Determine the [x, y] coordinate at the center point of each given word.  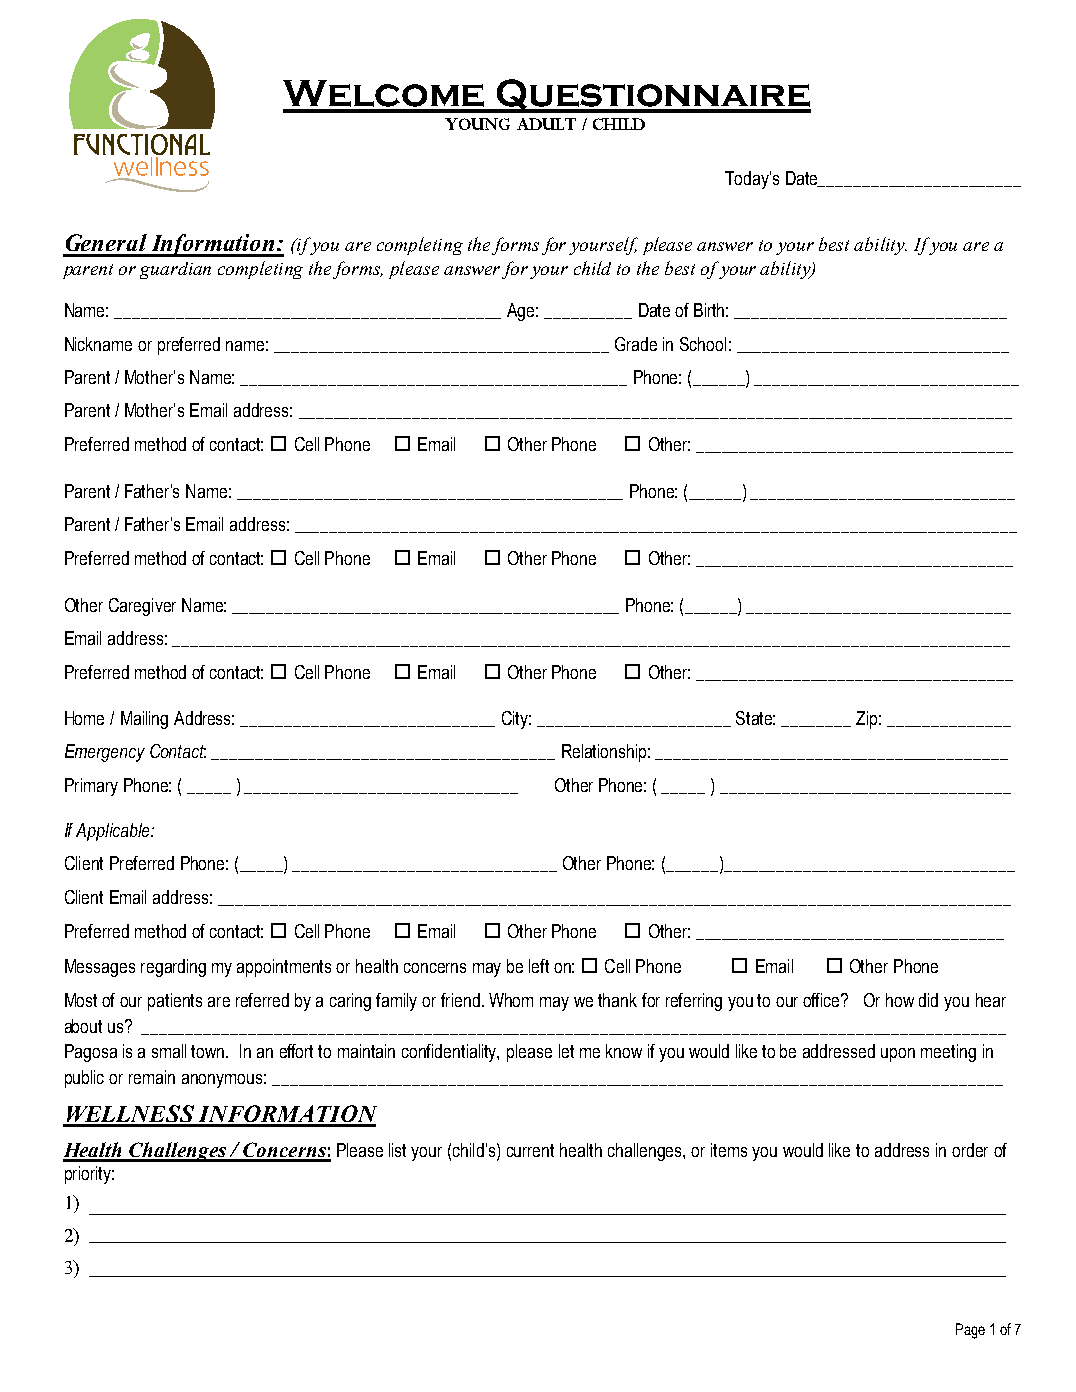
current [530, 1150]
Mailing [144, 720]
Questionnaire [652, 96]
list [397, 1150]
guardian [175, 270]
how [900, 1000]
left [539, 966]
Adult [546, 124]
